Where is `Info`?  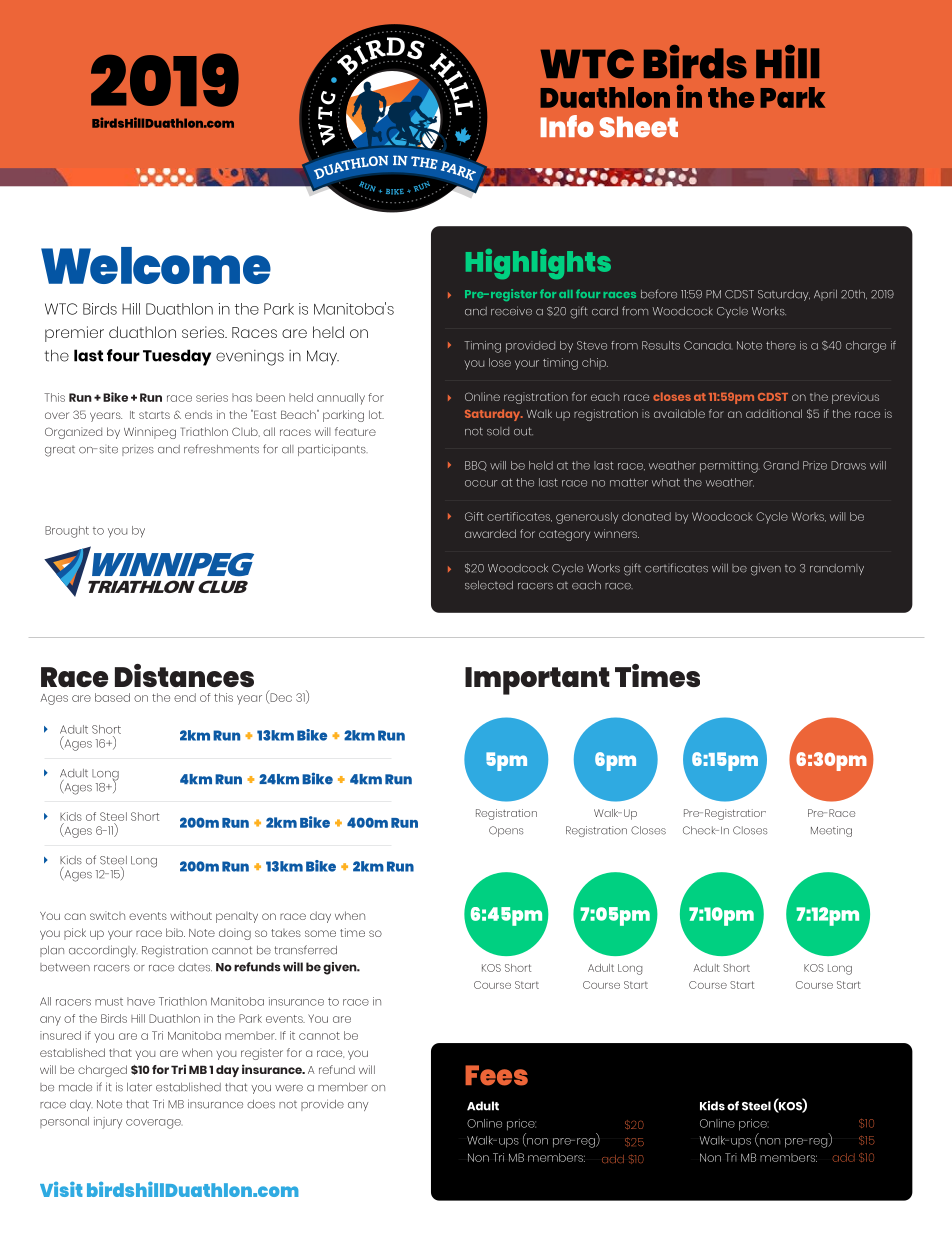 Info is located at coordinates (567, 126).
